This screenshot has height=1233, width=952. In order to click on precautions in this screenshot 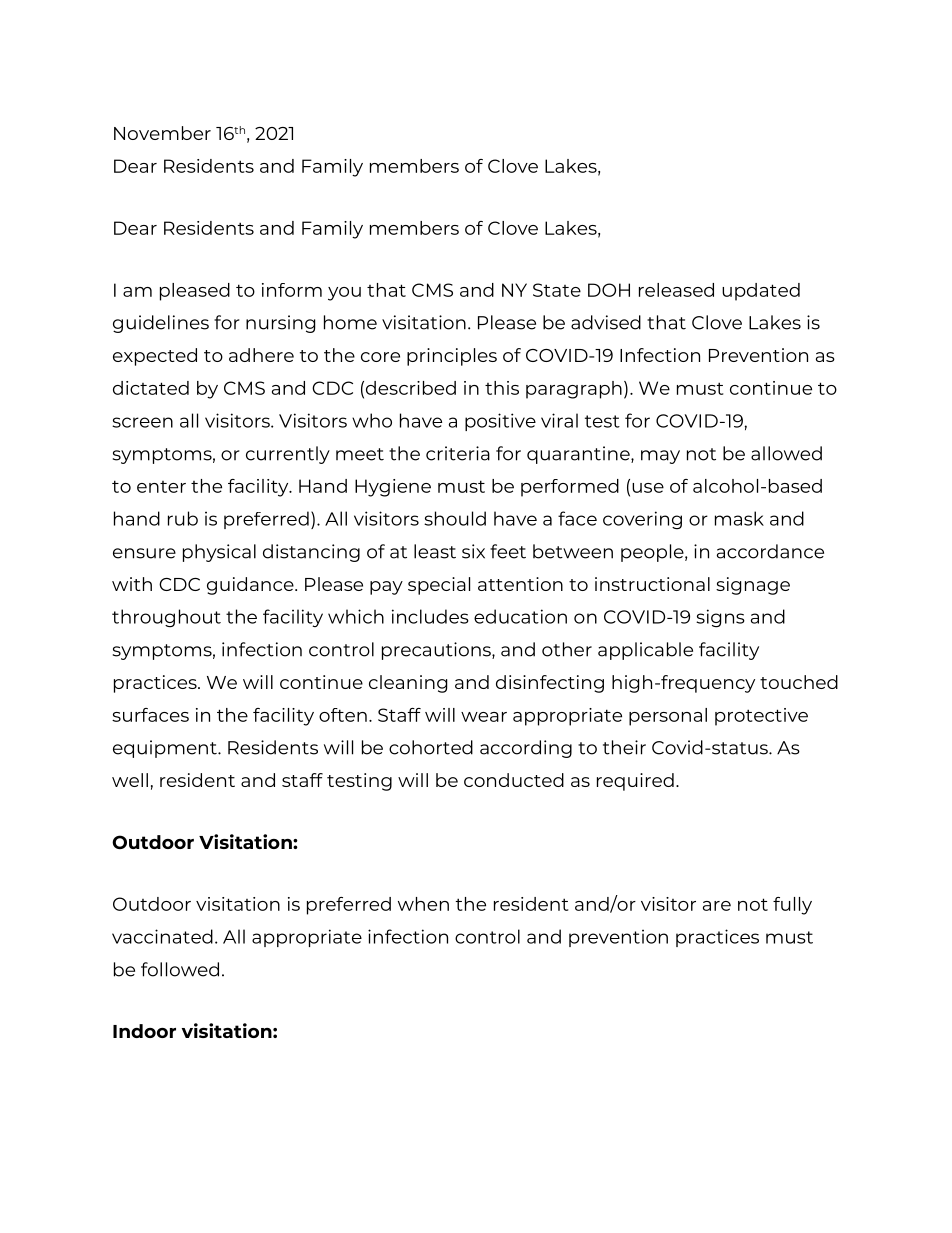, I will do `click(437, 651)`.
